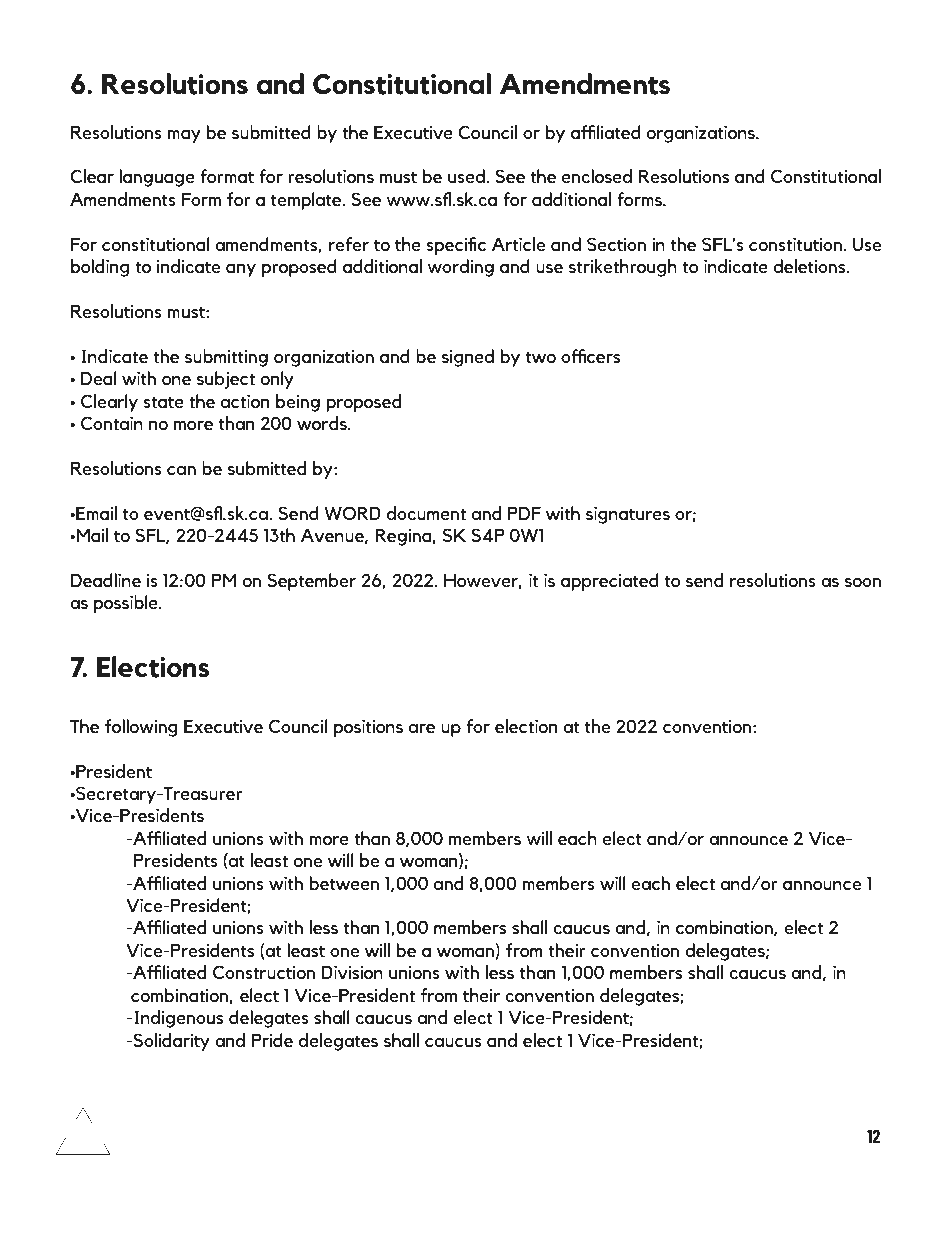 The height and width of the image is (1233, 952). Describe the element at coordinates (610, 582) in the image. I see `appreciated` at that location.
